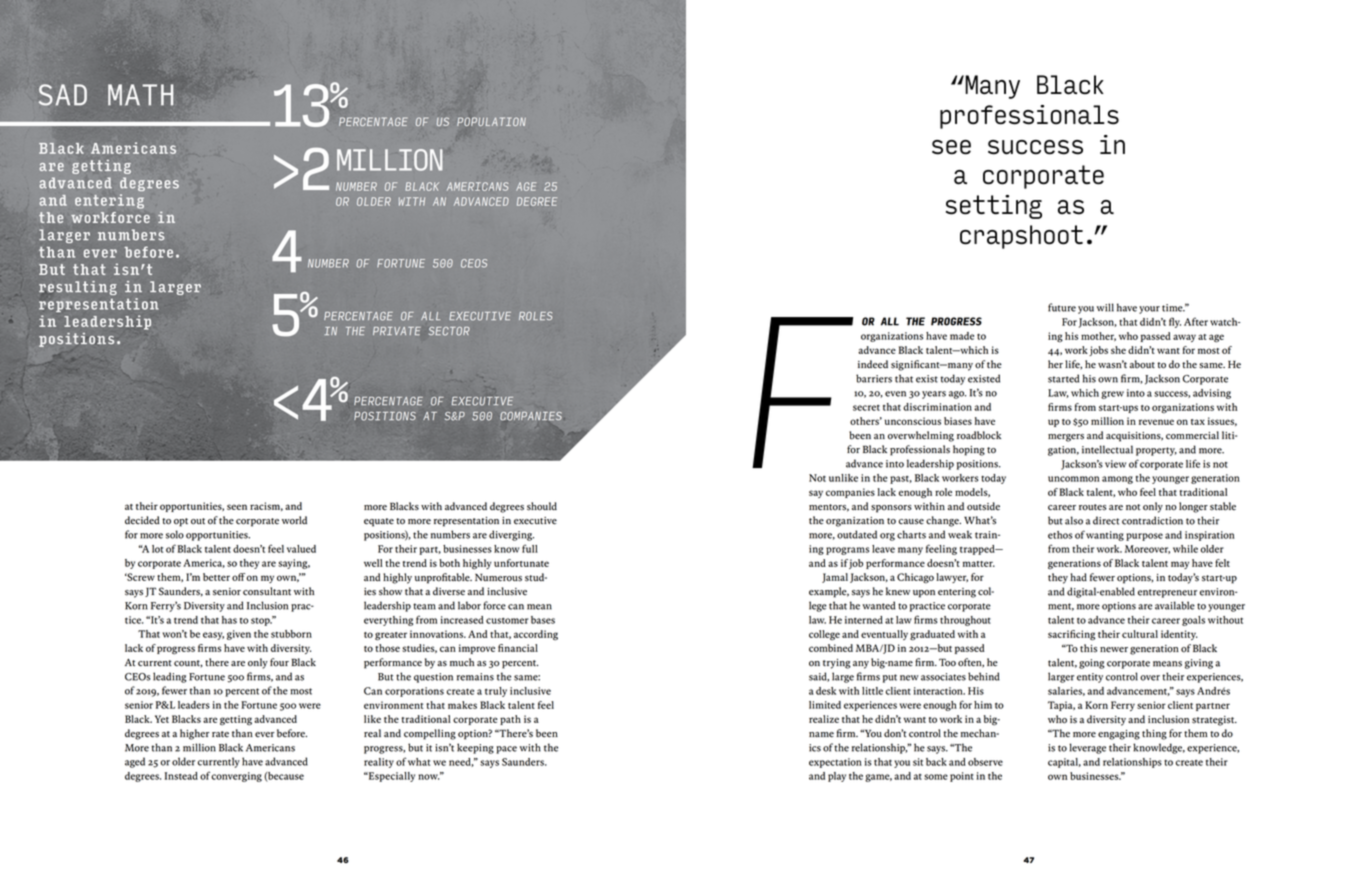 The width and height of the image is (1372, 893). Describe the element at coordinates (449, 331) in the image. I see `SECTOR` at that location.
